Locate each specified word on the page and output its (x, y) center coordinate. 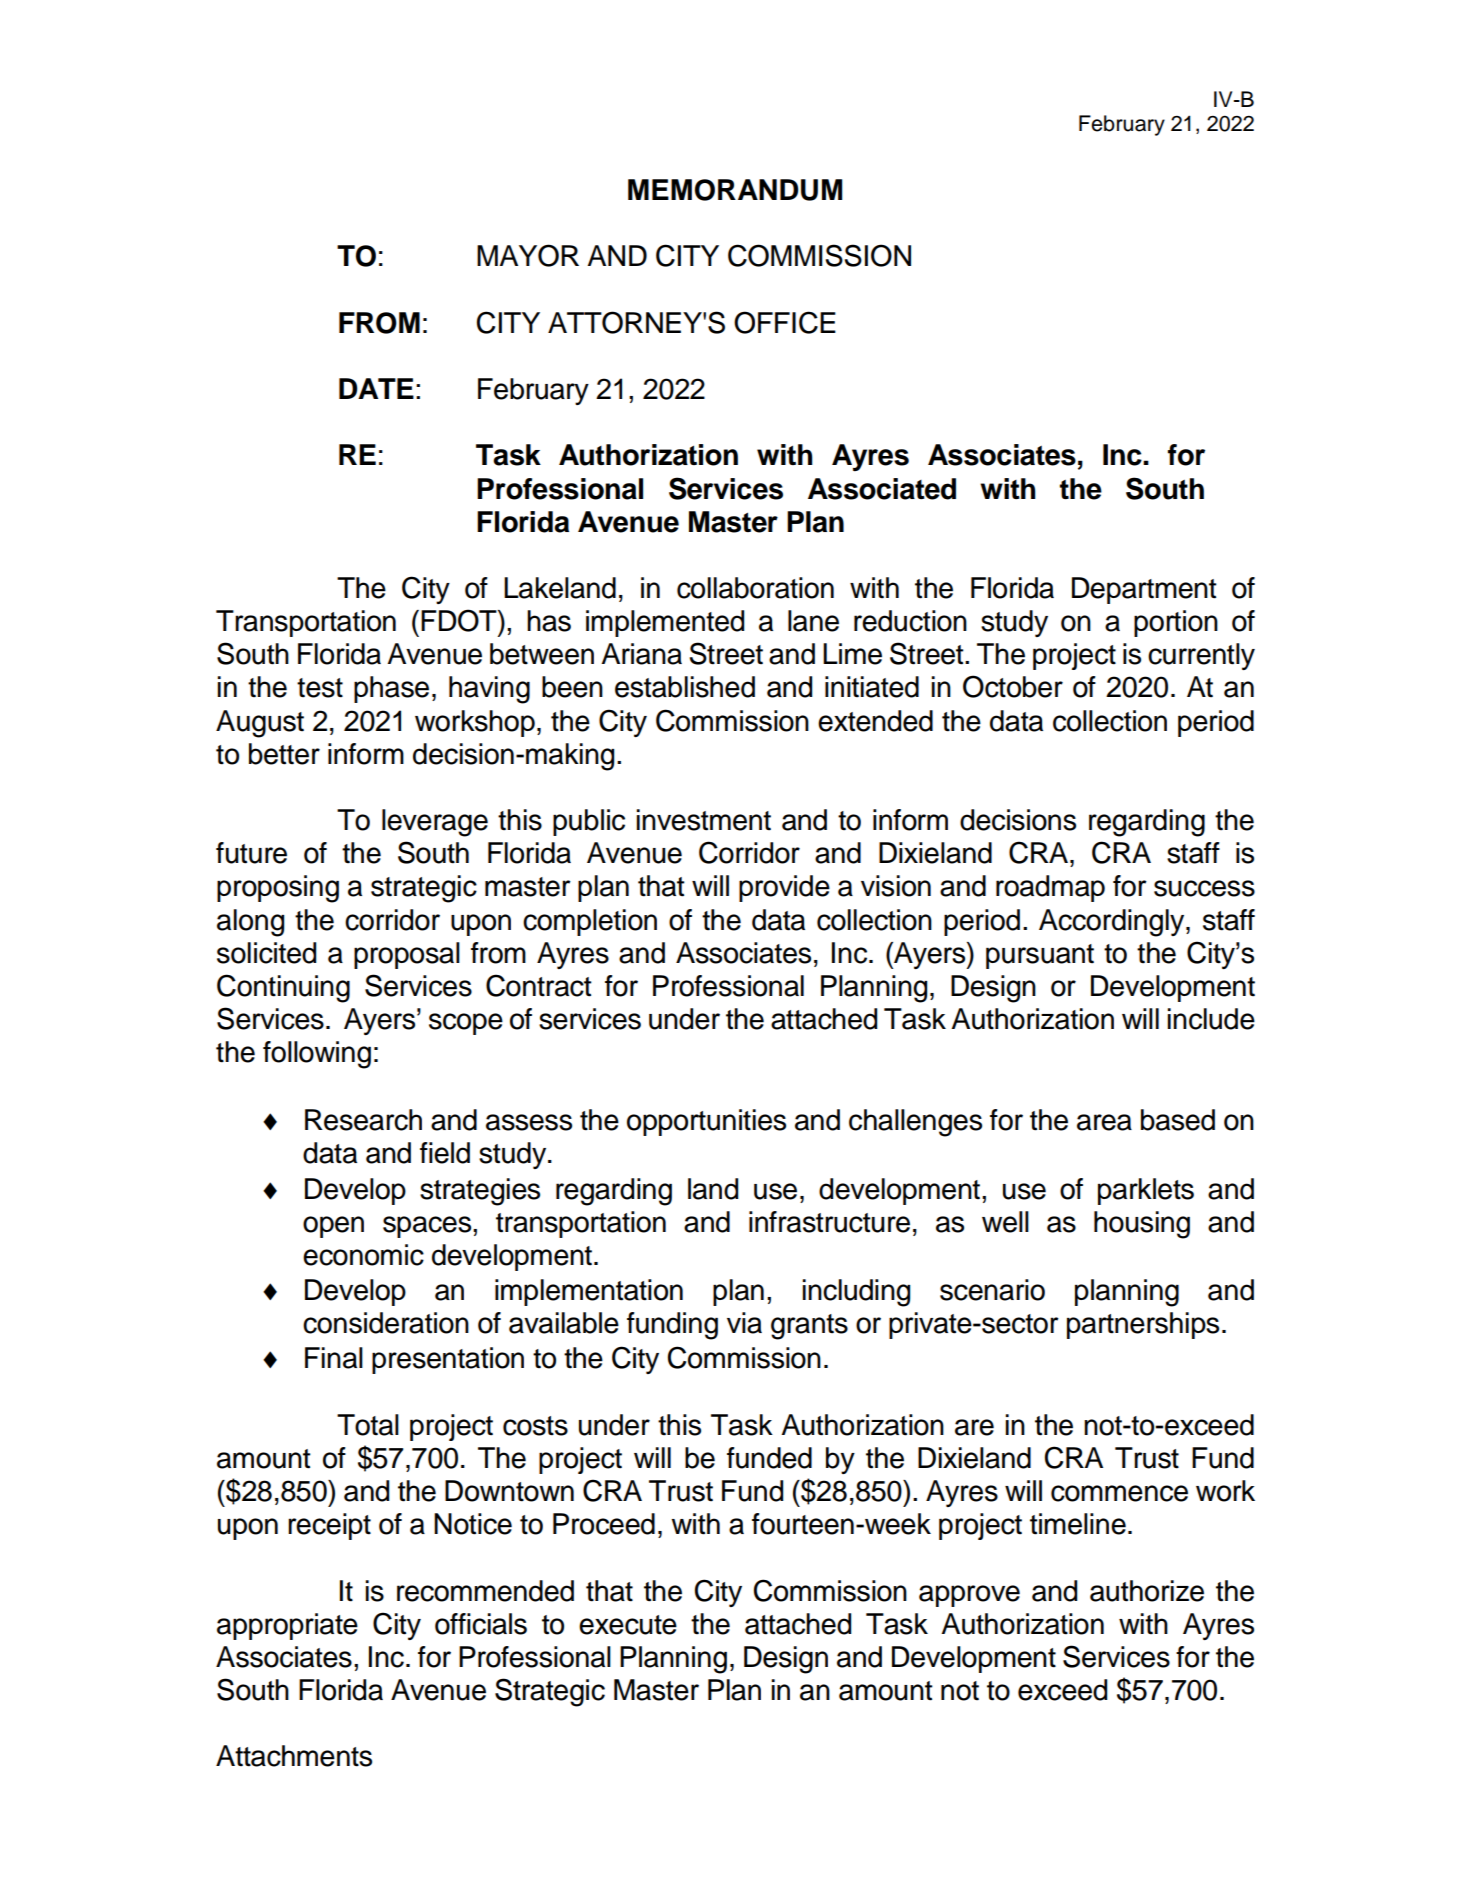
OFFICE (785, 322)
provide (784, 888)
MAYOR (528, 255)
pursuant (1040, 956)
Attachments (294, 1756)
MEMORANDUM (735, 190)
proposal (407, 955)
